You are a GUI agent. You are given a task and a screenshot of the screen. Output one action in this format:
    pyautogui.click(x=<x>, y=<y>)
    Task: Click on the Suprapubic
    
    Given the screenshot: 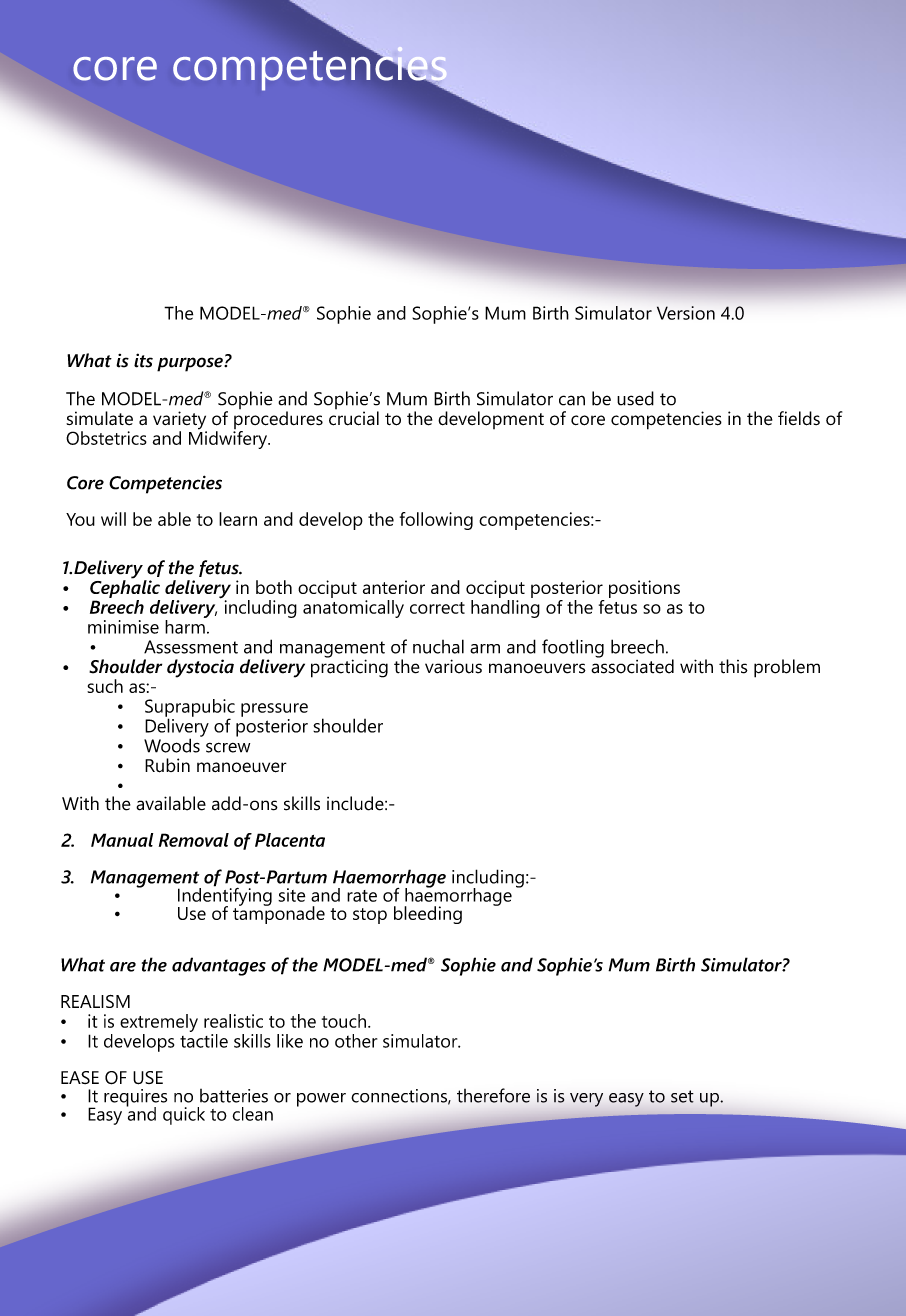 What is the action you would take?
    pyautogui.click(x=190, y=709)
